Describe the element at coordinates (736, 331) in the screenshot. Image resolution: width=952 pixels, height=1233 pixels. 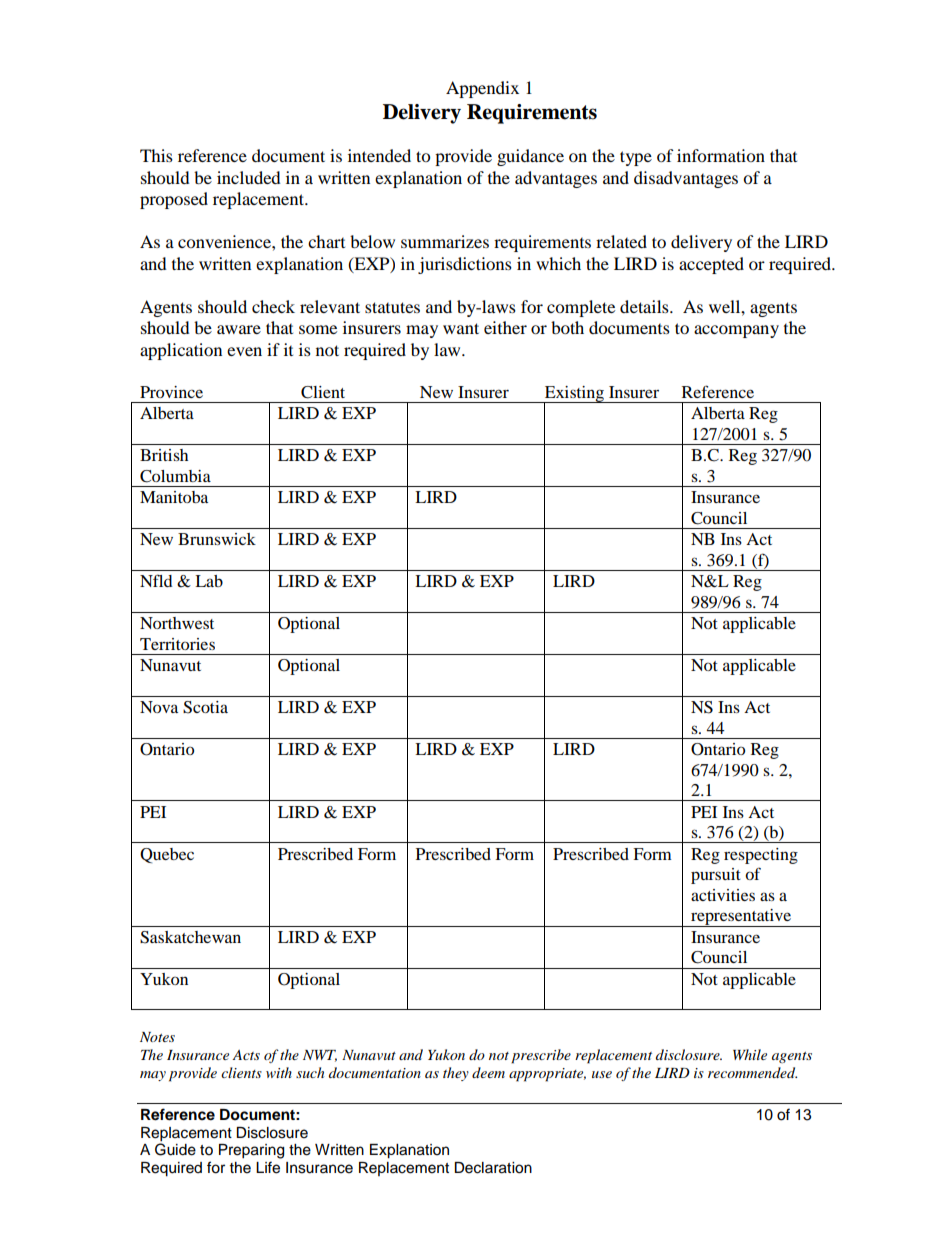
I see `accompany` at that location.
